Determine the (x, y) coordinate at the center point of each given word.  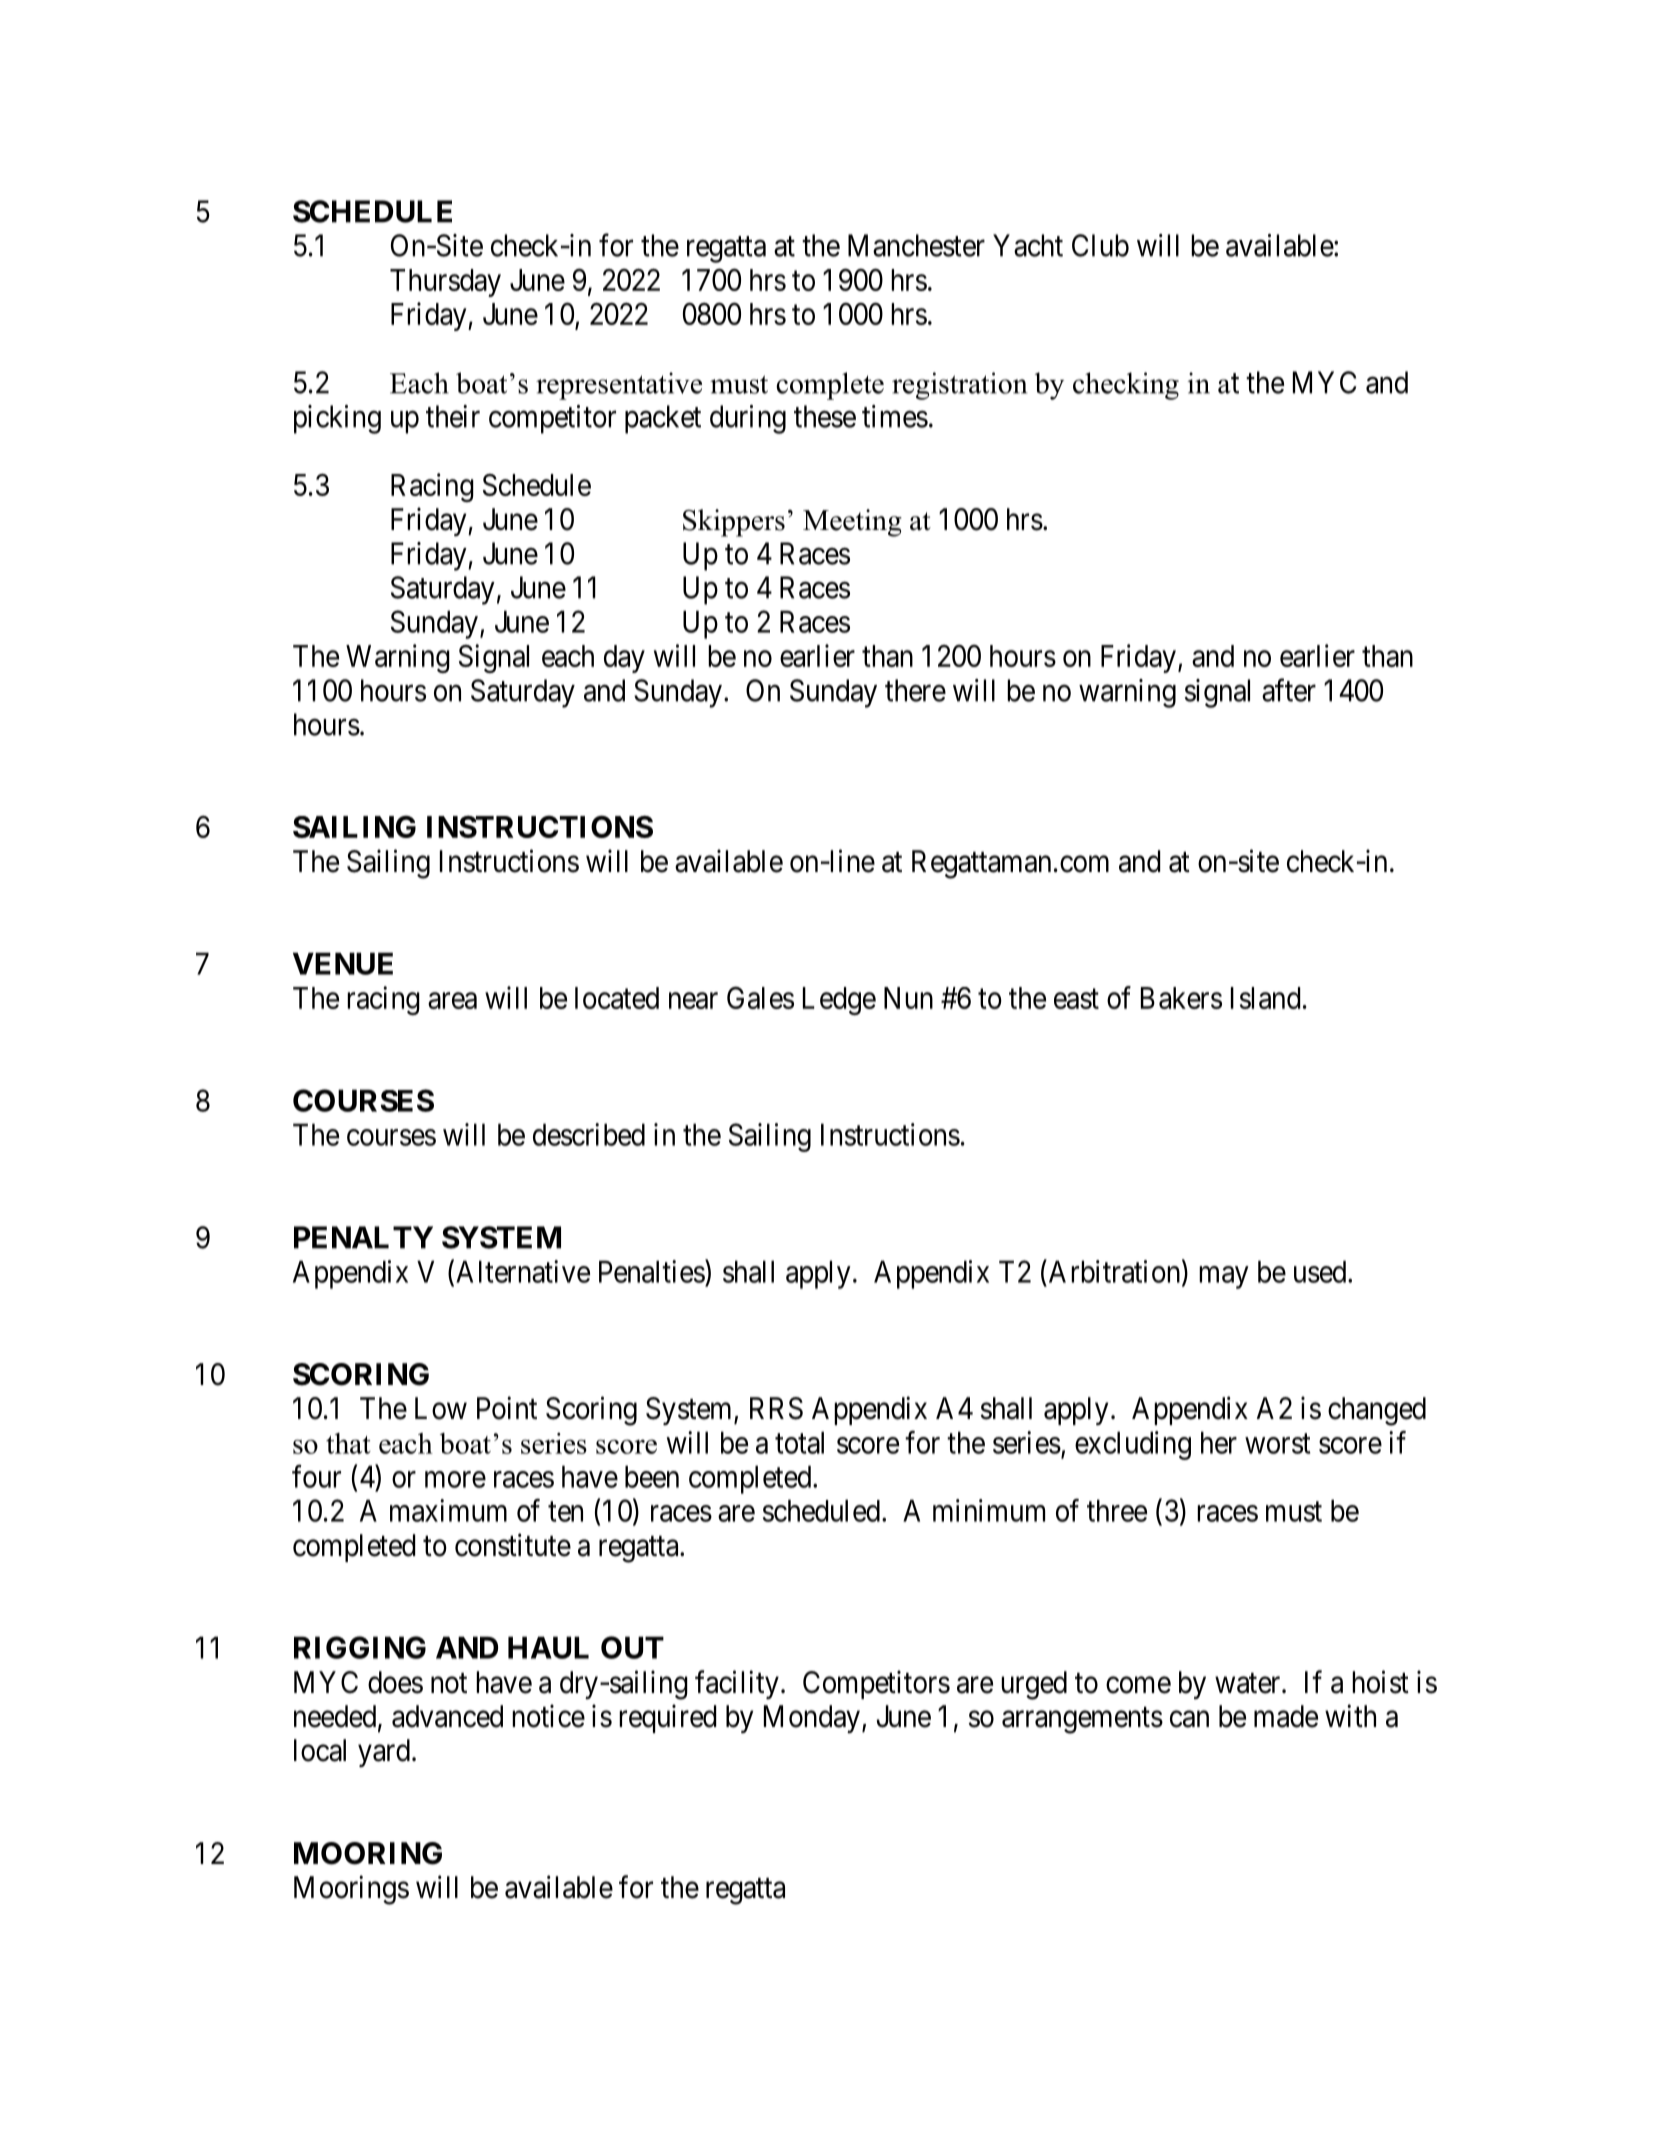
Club (1100, 245)
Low (441, 1408)
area (452, 1000)
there (915, 690)
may (1224, 1277)
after (1289, 690)
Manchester (916, 245)
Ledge (839, 1001)
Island (1265, 998)
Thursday (445, 283)
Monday (812, 1719)
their (453, 416)
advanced (447, 1716)
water (1249, 1683)
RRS (776, 1408)
